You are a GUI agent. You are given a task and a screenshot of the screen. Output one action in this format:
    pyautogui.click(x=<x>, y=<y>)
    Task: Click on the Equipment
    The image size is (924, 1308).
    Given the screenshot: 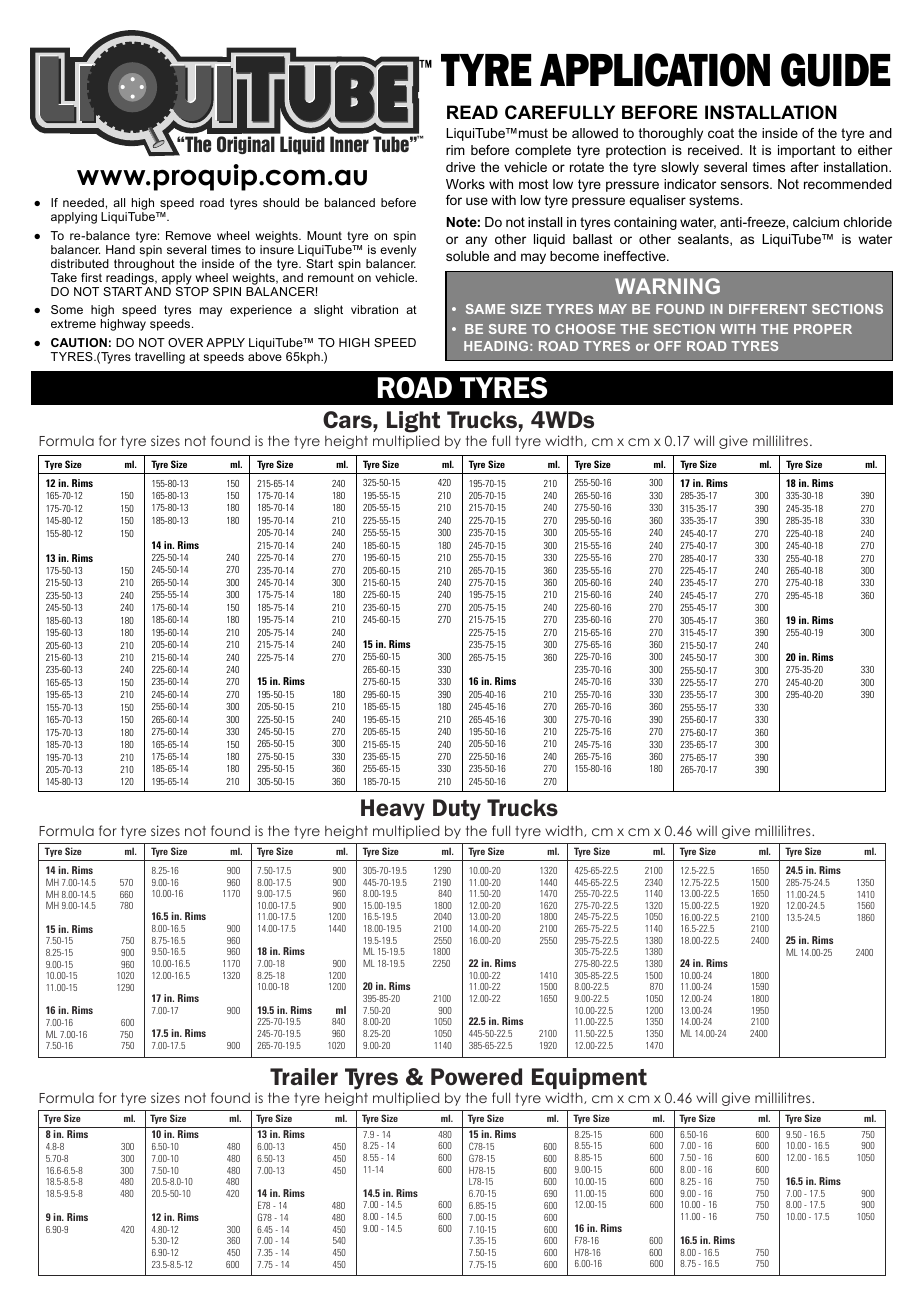 What is the action you would take?
    pyautogui.click(x=589, y=1078)
